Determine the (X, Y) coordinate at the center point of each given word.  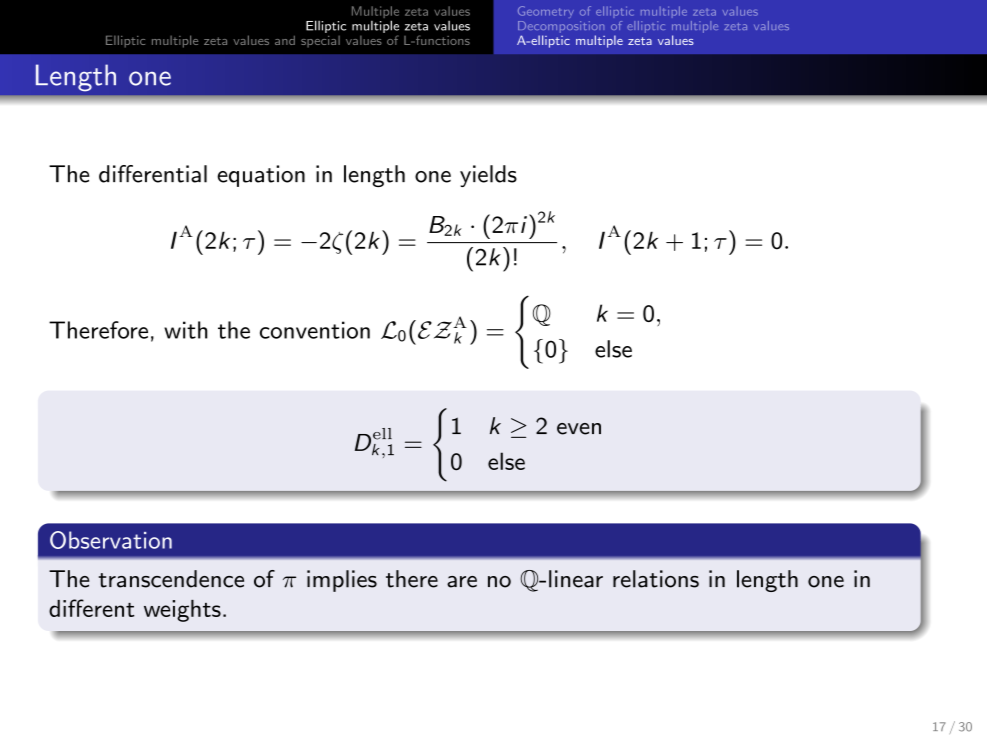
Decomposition (561, 27)
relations (656, 579)
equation (261, 176)
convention (315, 330)
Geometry (546, 12)
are (462, 582)
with (186, 330)
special (320, 42)
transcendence (171, 579)
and (285, 40)
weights (182, 611)
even (579, 429)
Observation (111, 540)
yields (488, 176)
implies (342, 581)
